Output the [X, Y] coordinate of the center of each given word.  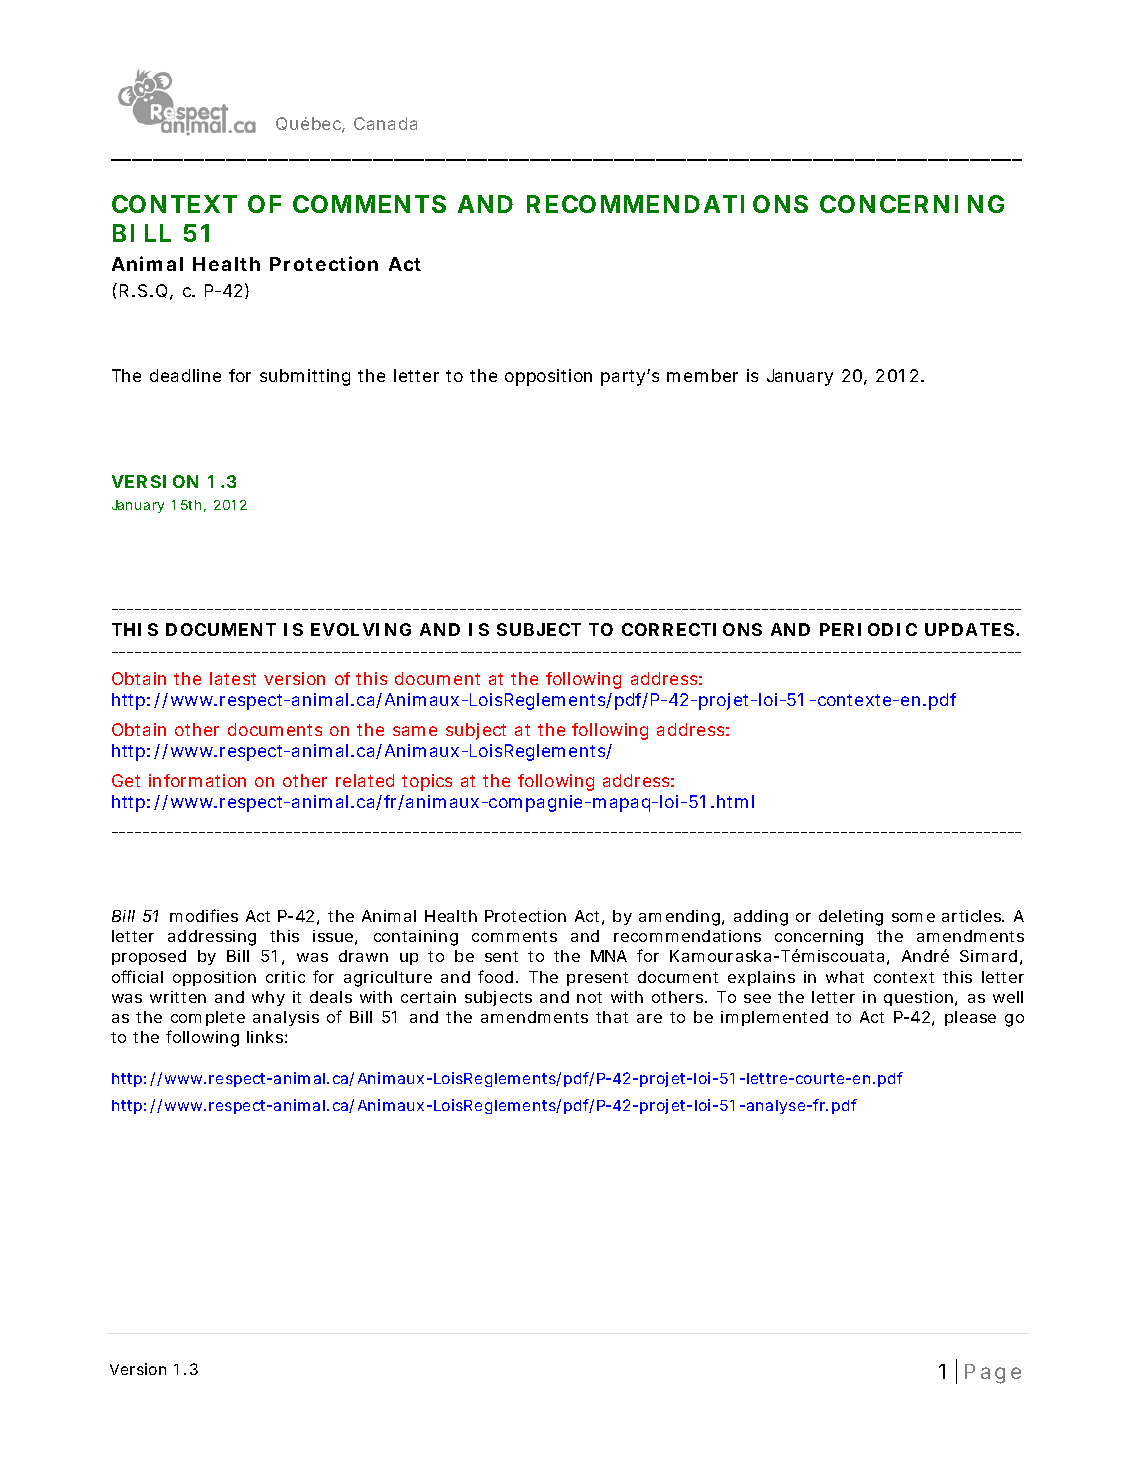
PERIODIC [868, 629]
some [913, 917]
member [702, 375]
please [970, 1018]
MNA [609, 956]
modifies [204, 915]
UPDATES [969, 629]
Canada [385, 123]
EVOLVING [361, 629]
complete [208, 1018]
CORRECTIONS [692, 629]
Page [993, 1374]
